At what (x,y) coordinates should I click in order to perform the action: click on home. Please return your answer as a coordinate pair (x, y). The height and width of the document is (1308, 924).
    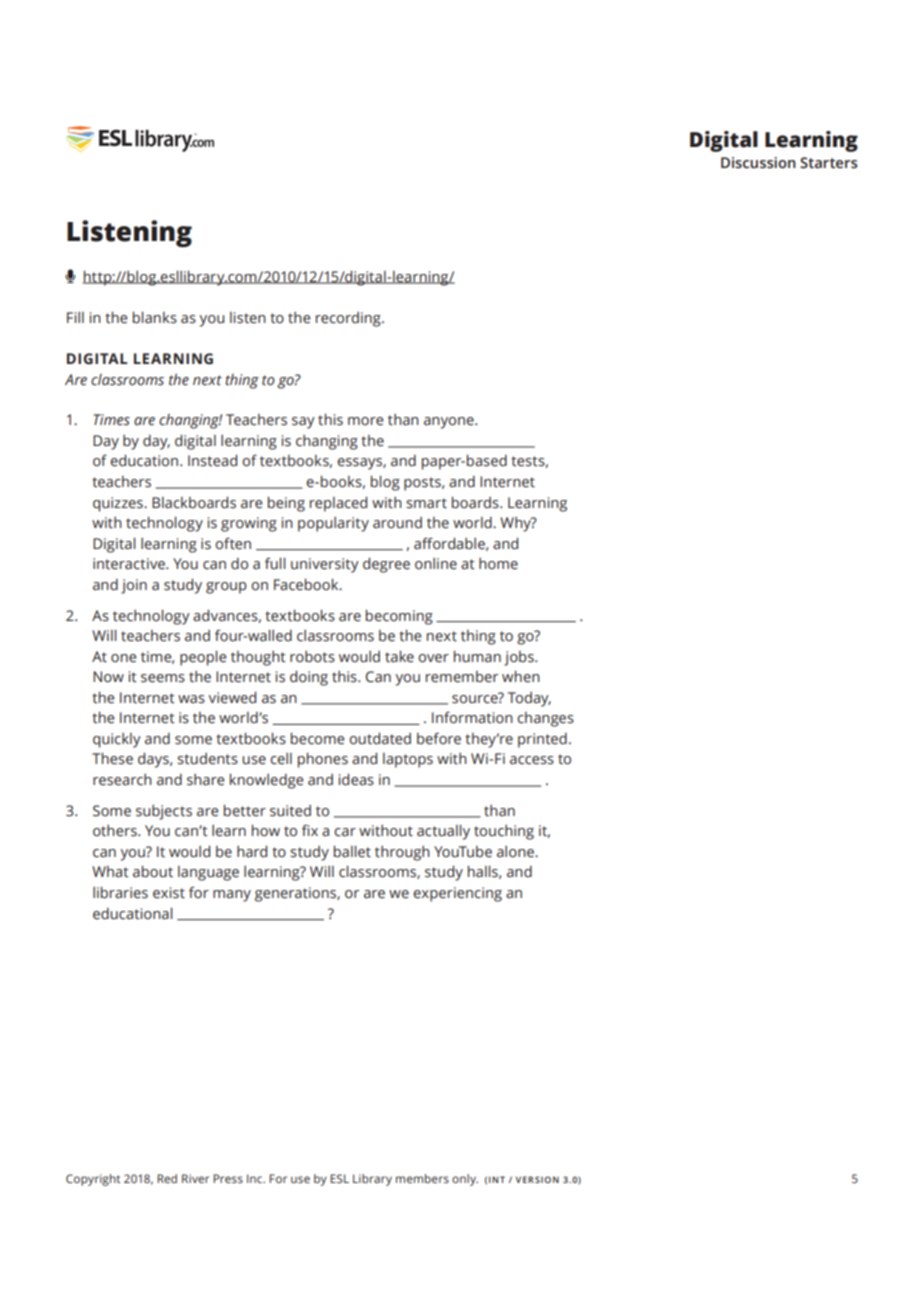
    Looking at the image, I should click on (498, 564).
